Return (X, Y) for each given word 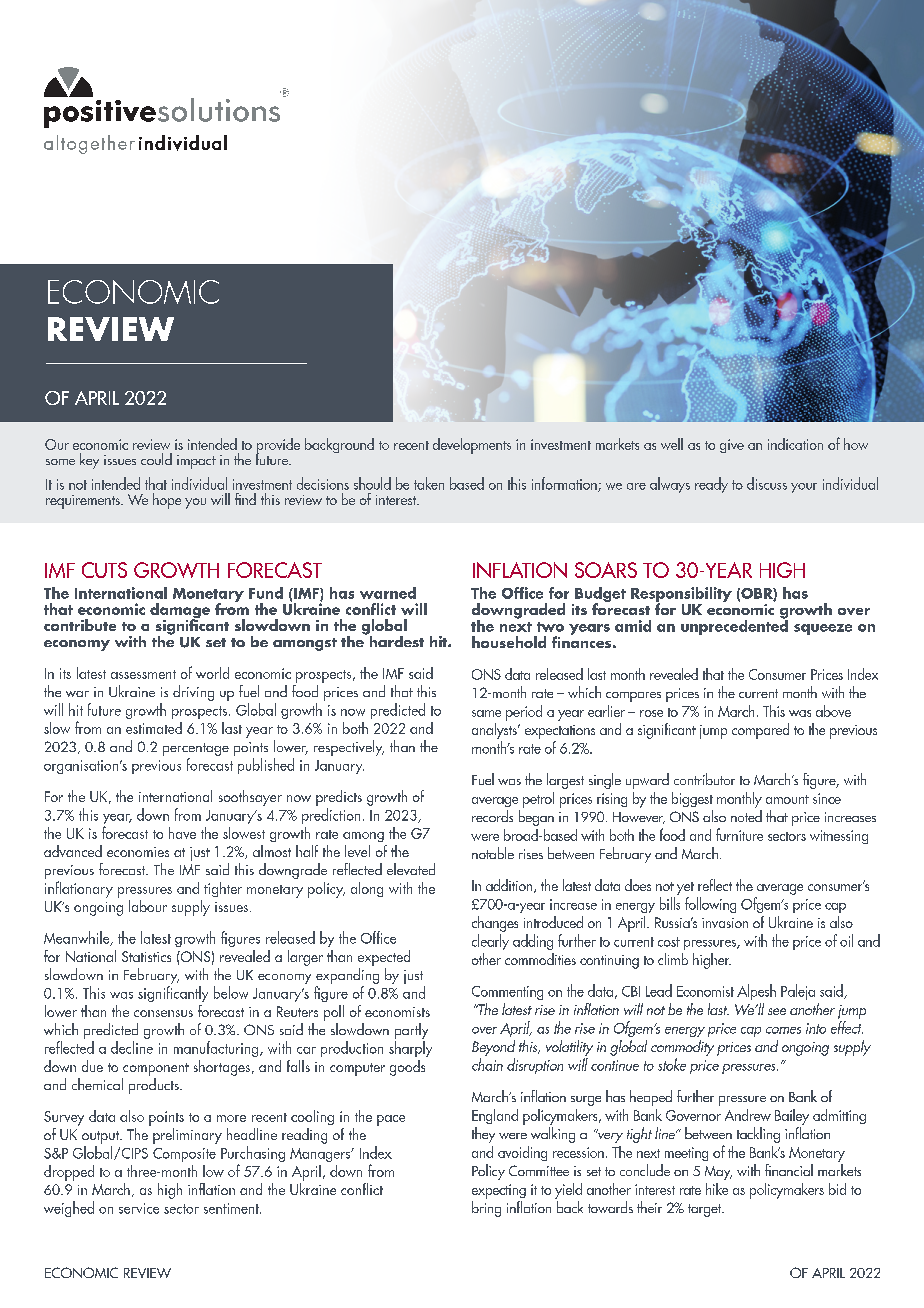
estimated (154, 728)
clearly (490, 942)
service (139, 1208)
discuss (767, 483)
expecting (499, 1191)
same (486, 713)
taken (429, 483)
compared (760, 731)
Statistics (146, 956)
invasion (725, 923)
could (156, 459)
